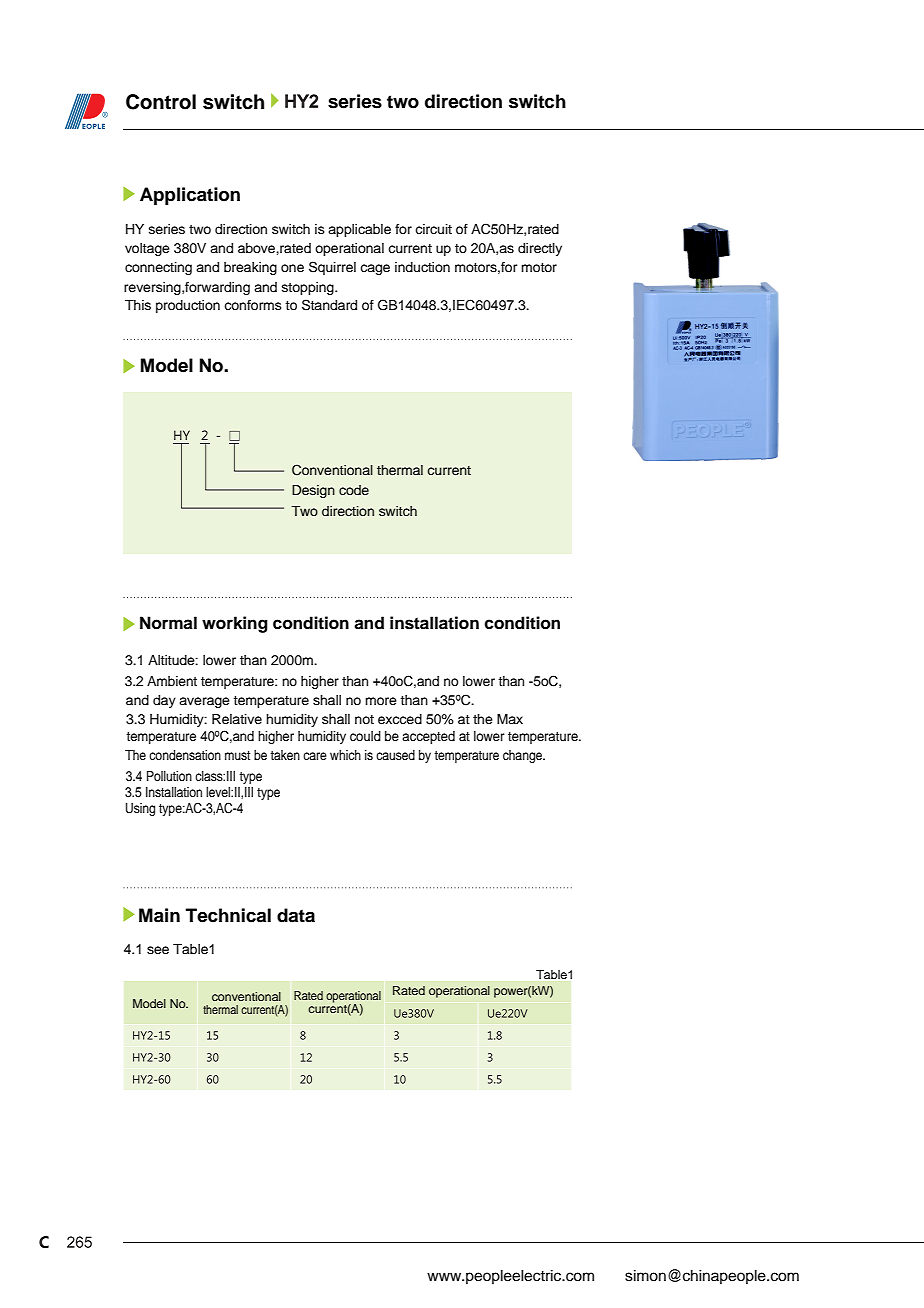  Describe the element at coordinates (188, 306) in the screenshot. I see `production` at that location.
